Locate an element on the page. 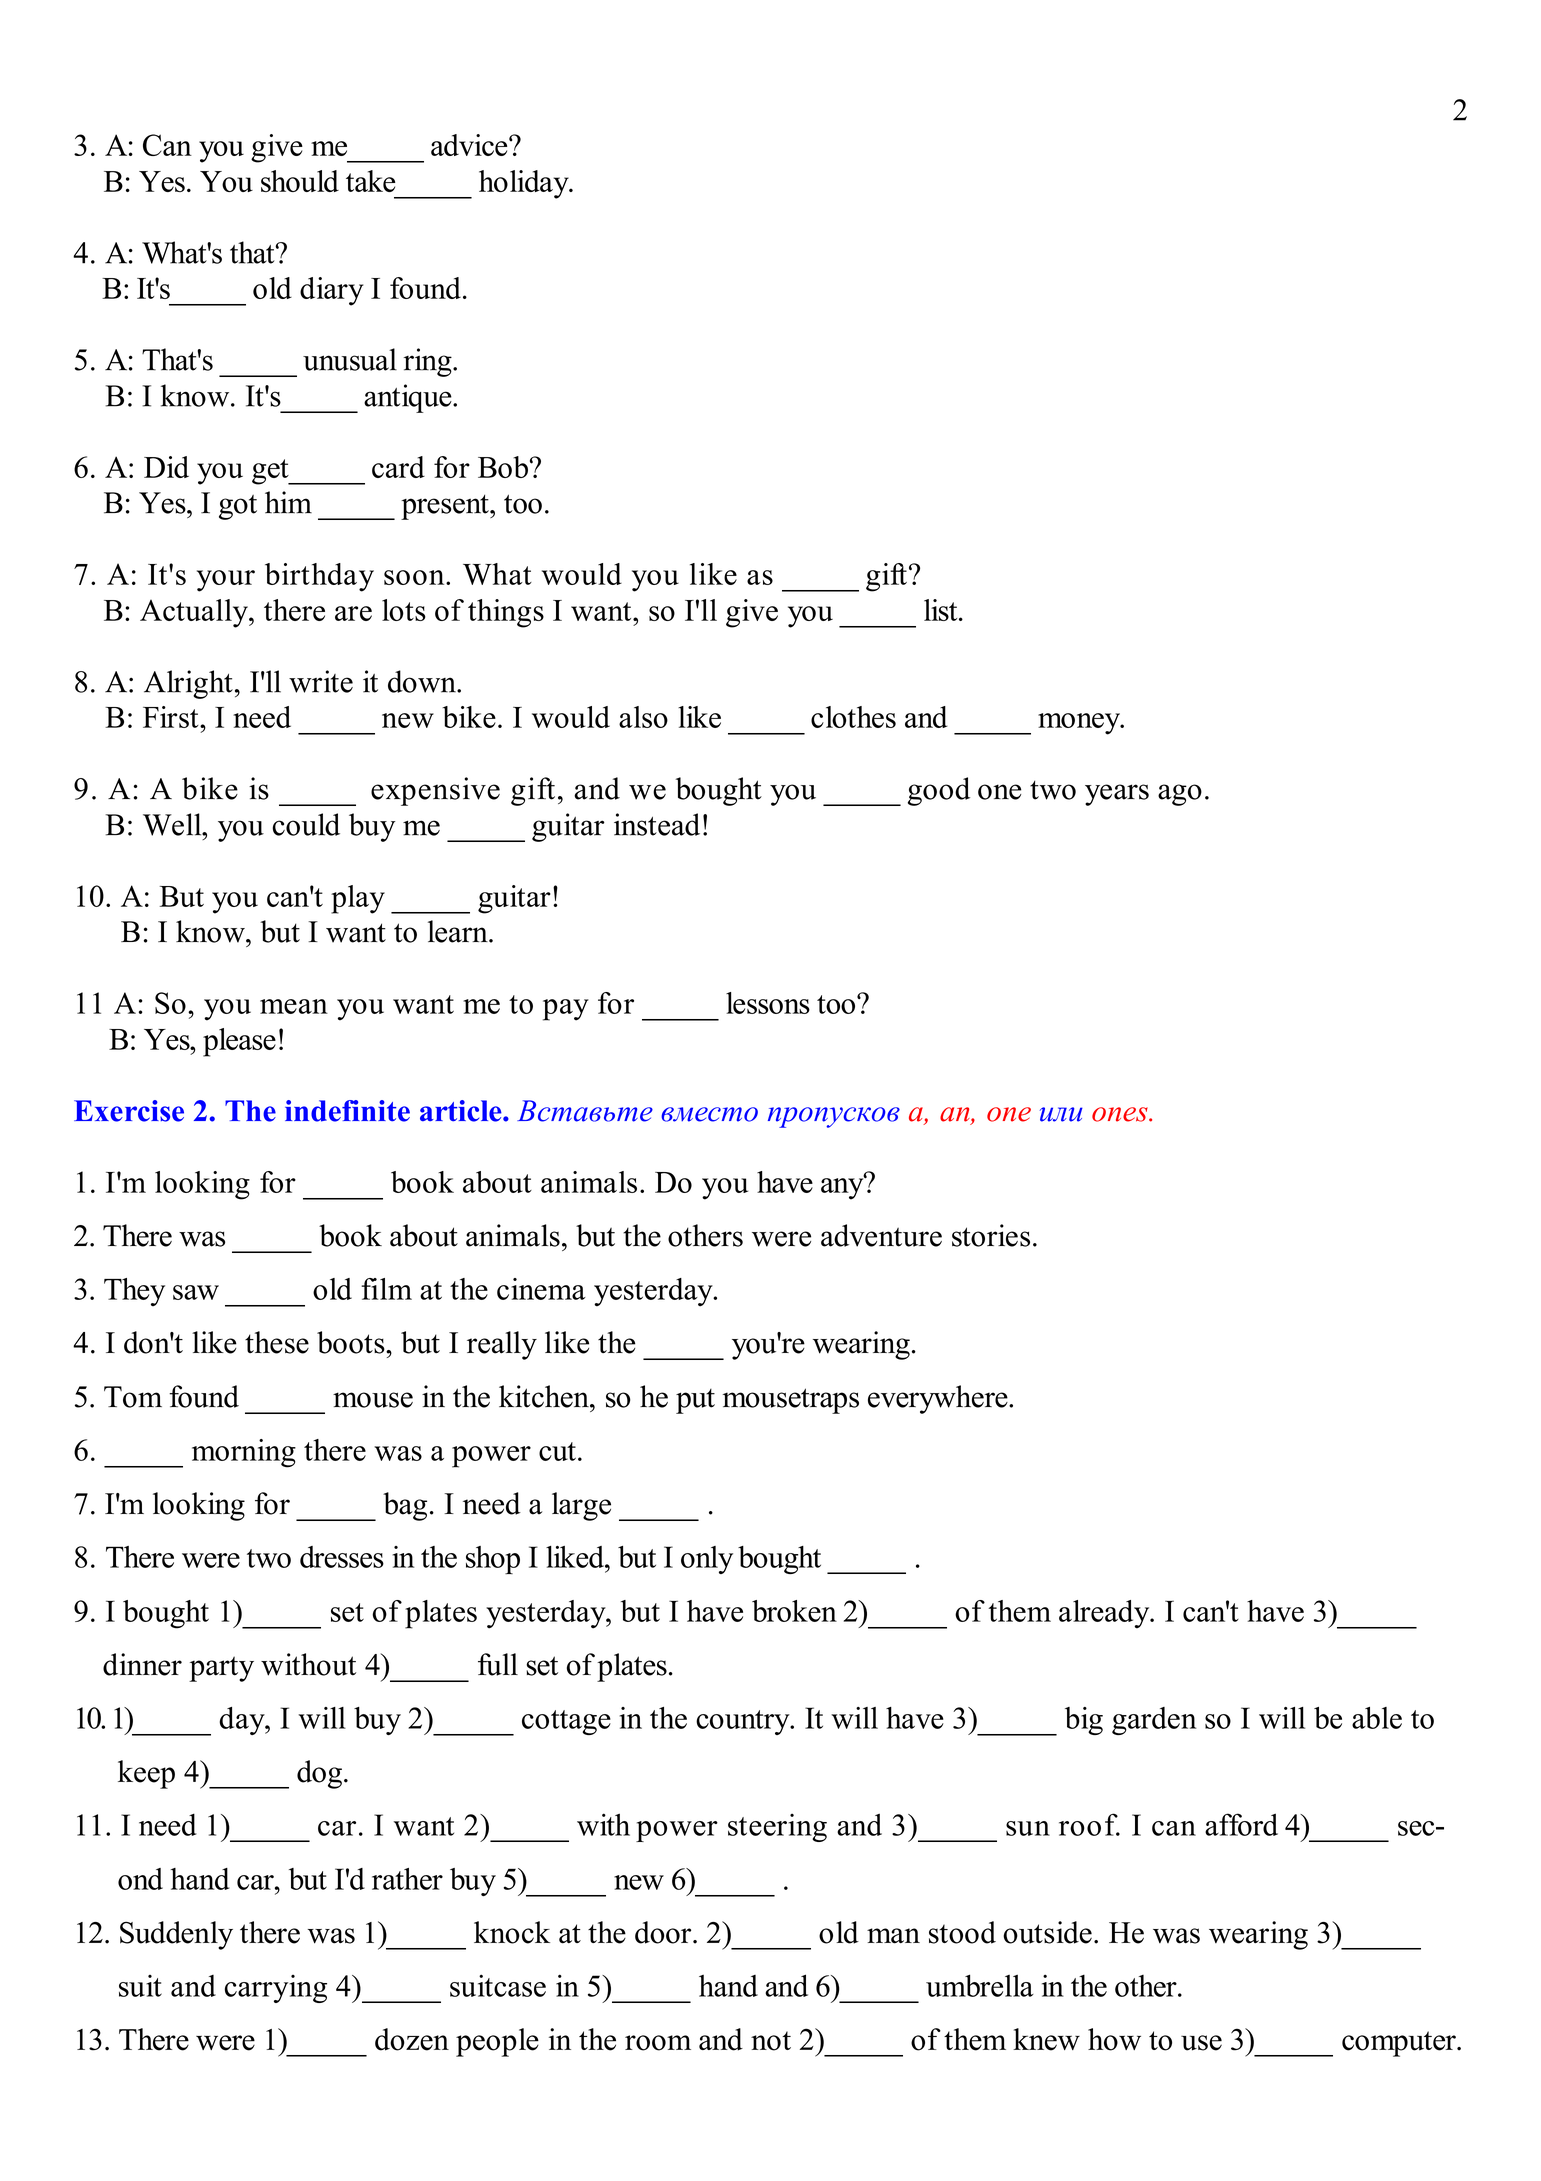 The width and height of the page is (1541, 2181). holiday is located at coordinates (525, 184).
